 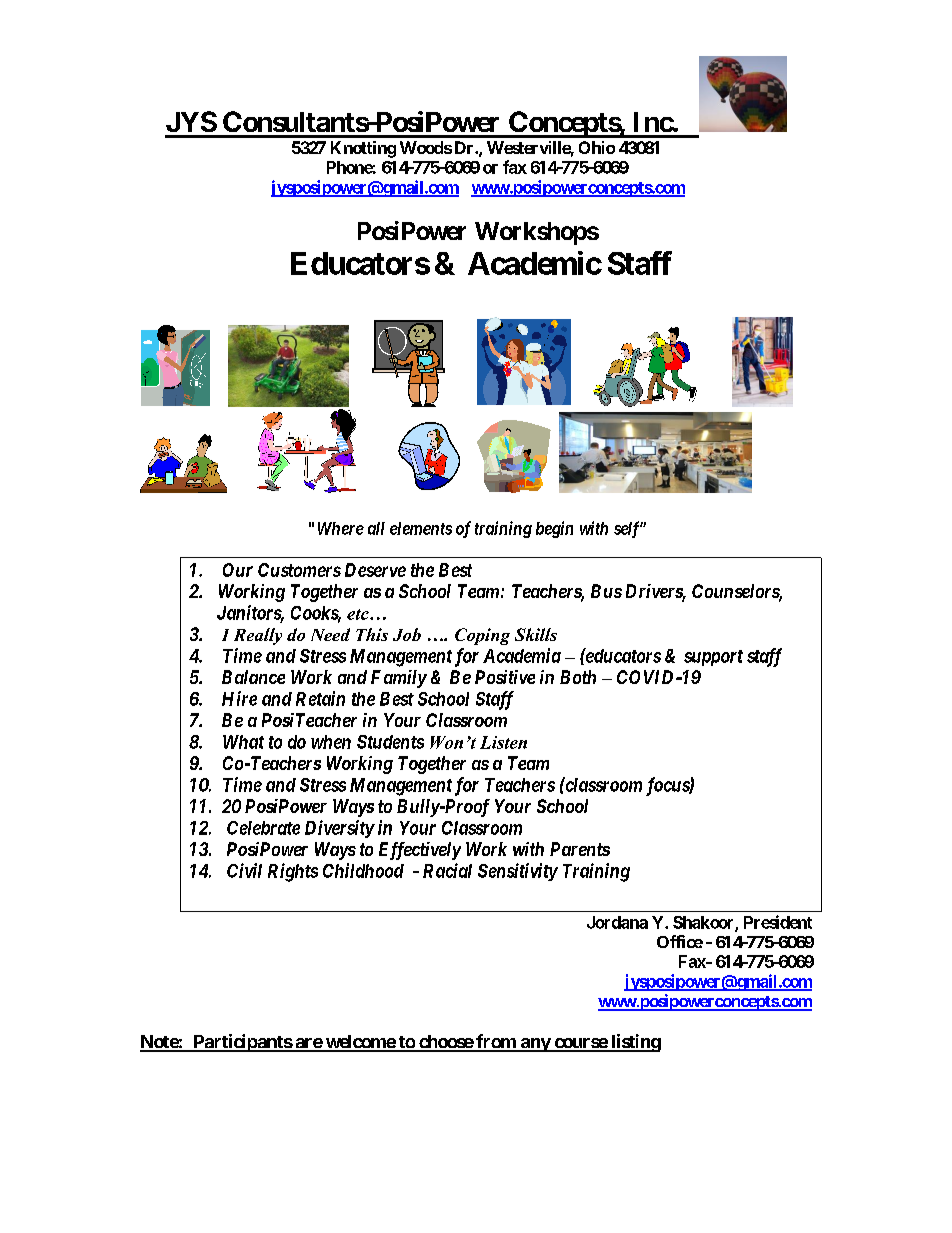 What do you see at coordinates (628, 529) in the image?
I see `self` at bounding box center [628, 529].
